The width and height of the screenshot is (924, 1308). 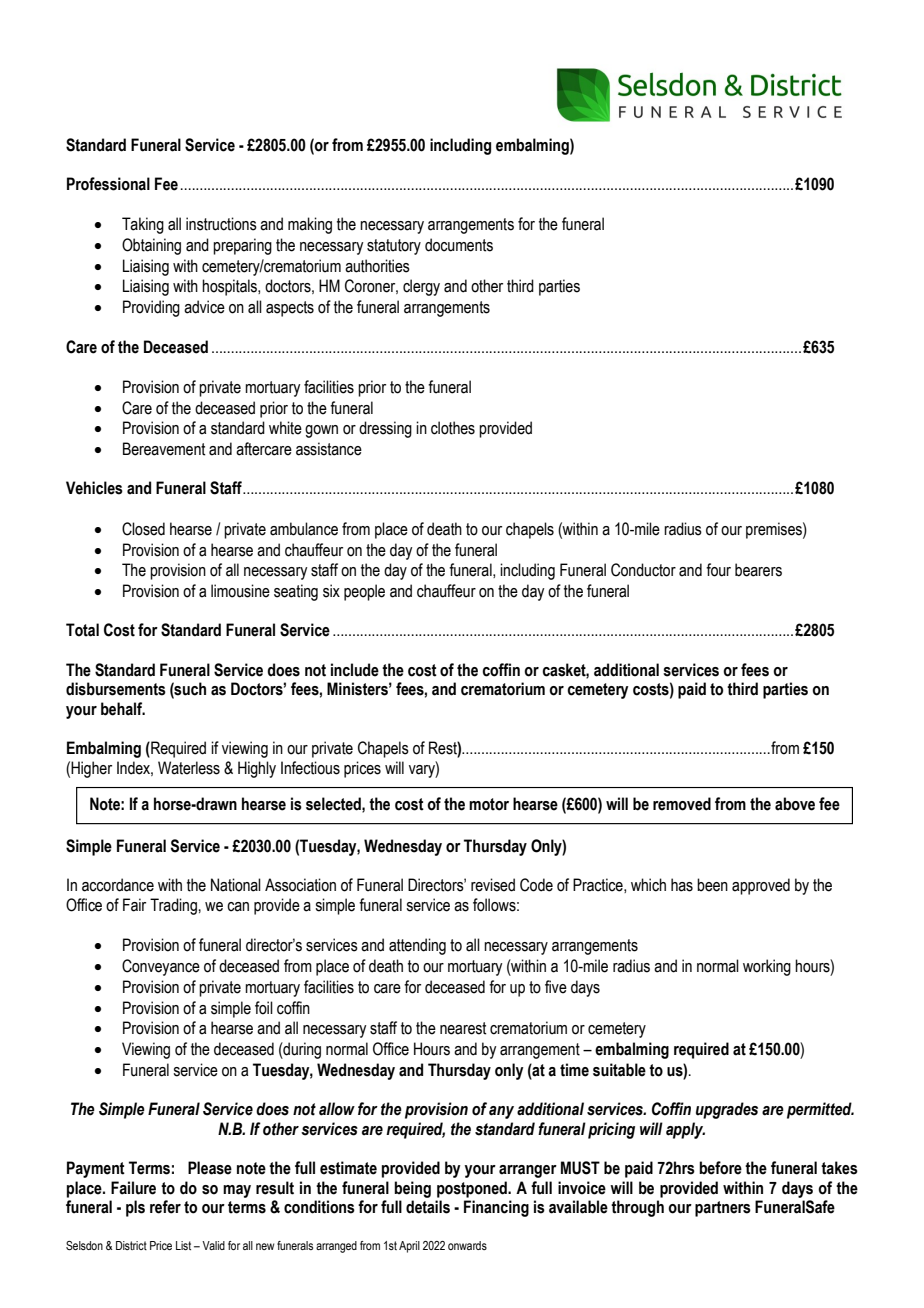 I want to click on include, so click(x=355, y=670).
